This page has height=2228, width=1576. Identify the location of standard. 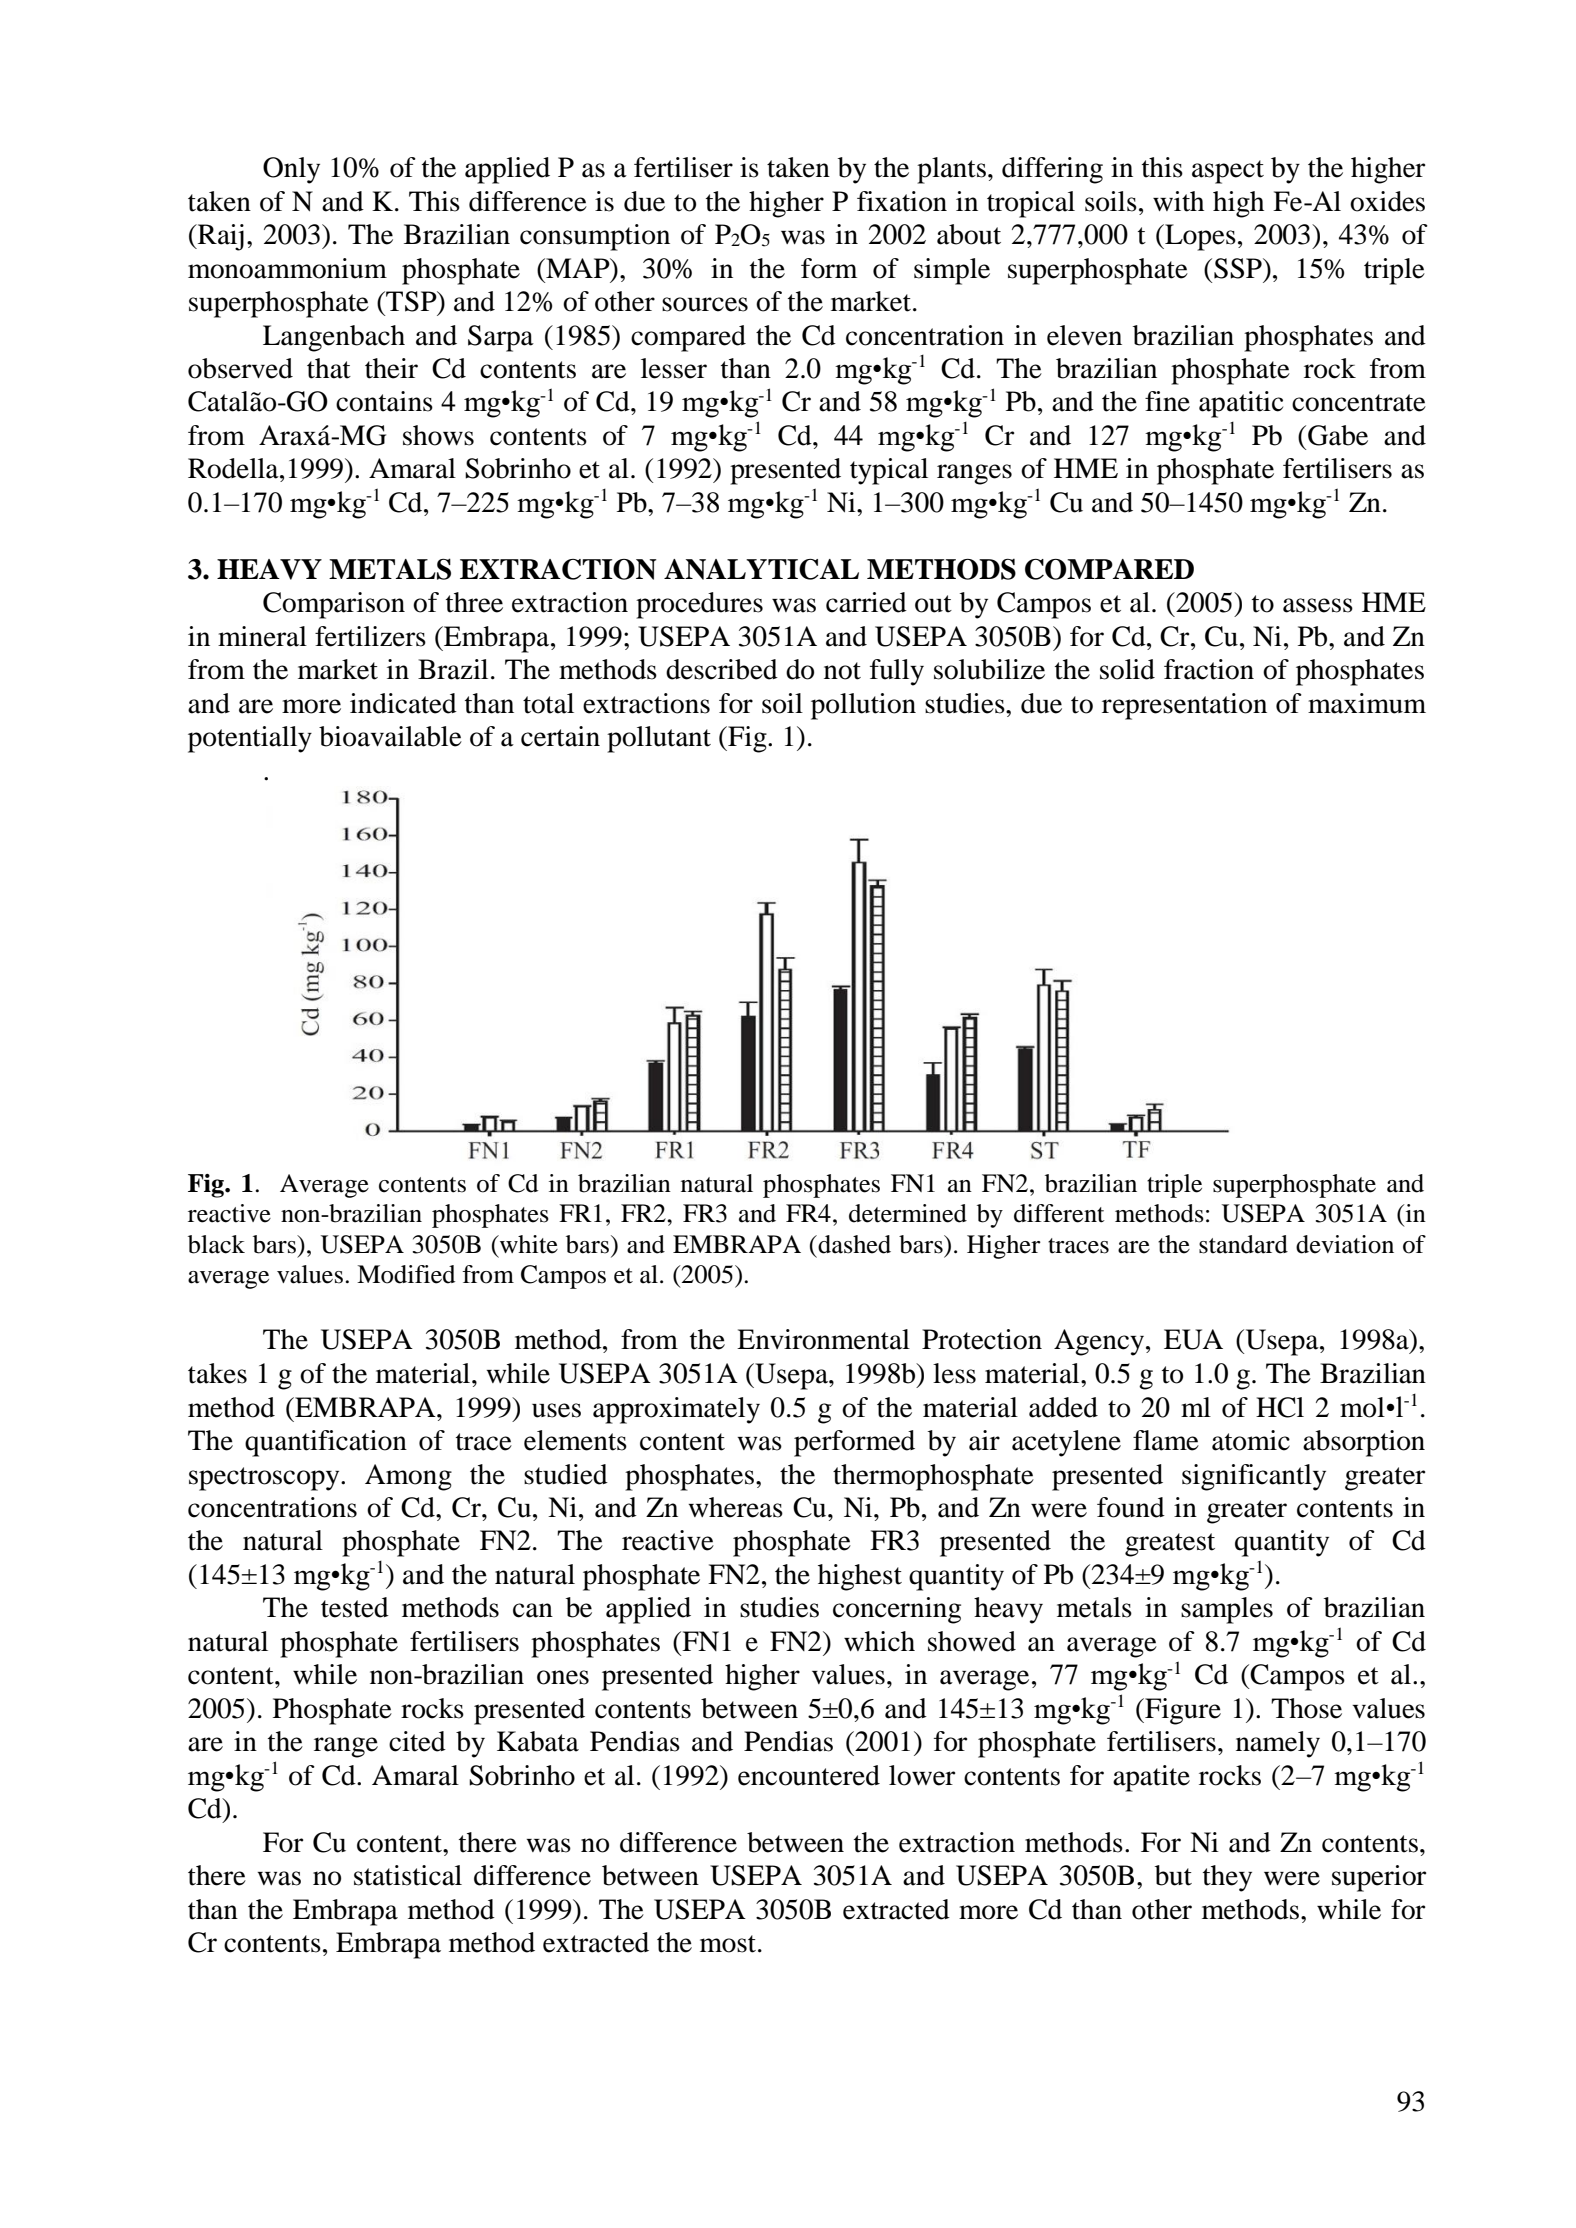
(1243, 1244).
